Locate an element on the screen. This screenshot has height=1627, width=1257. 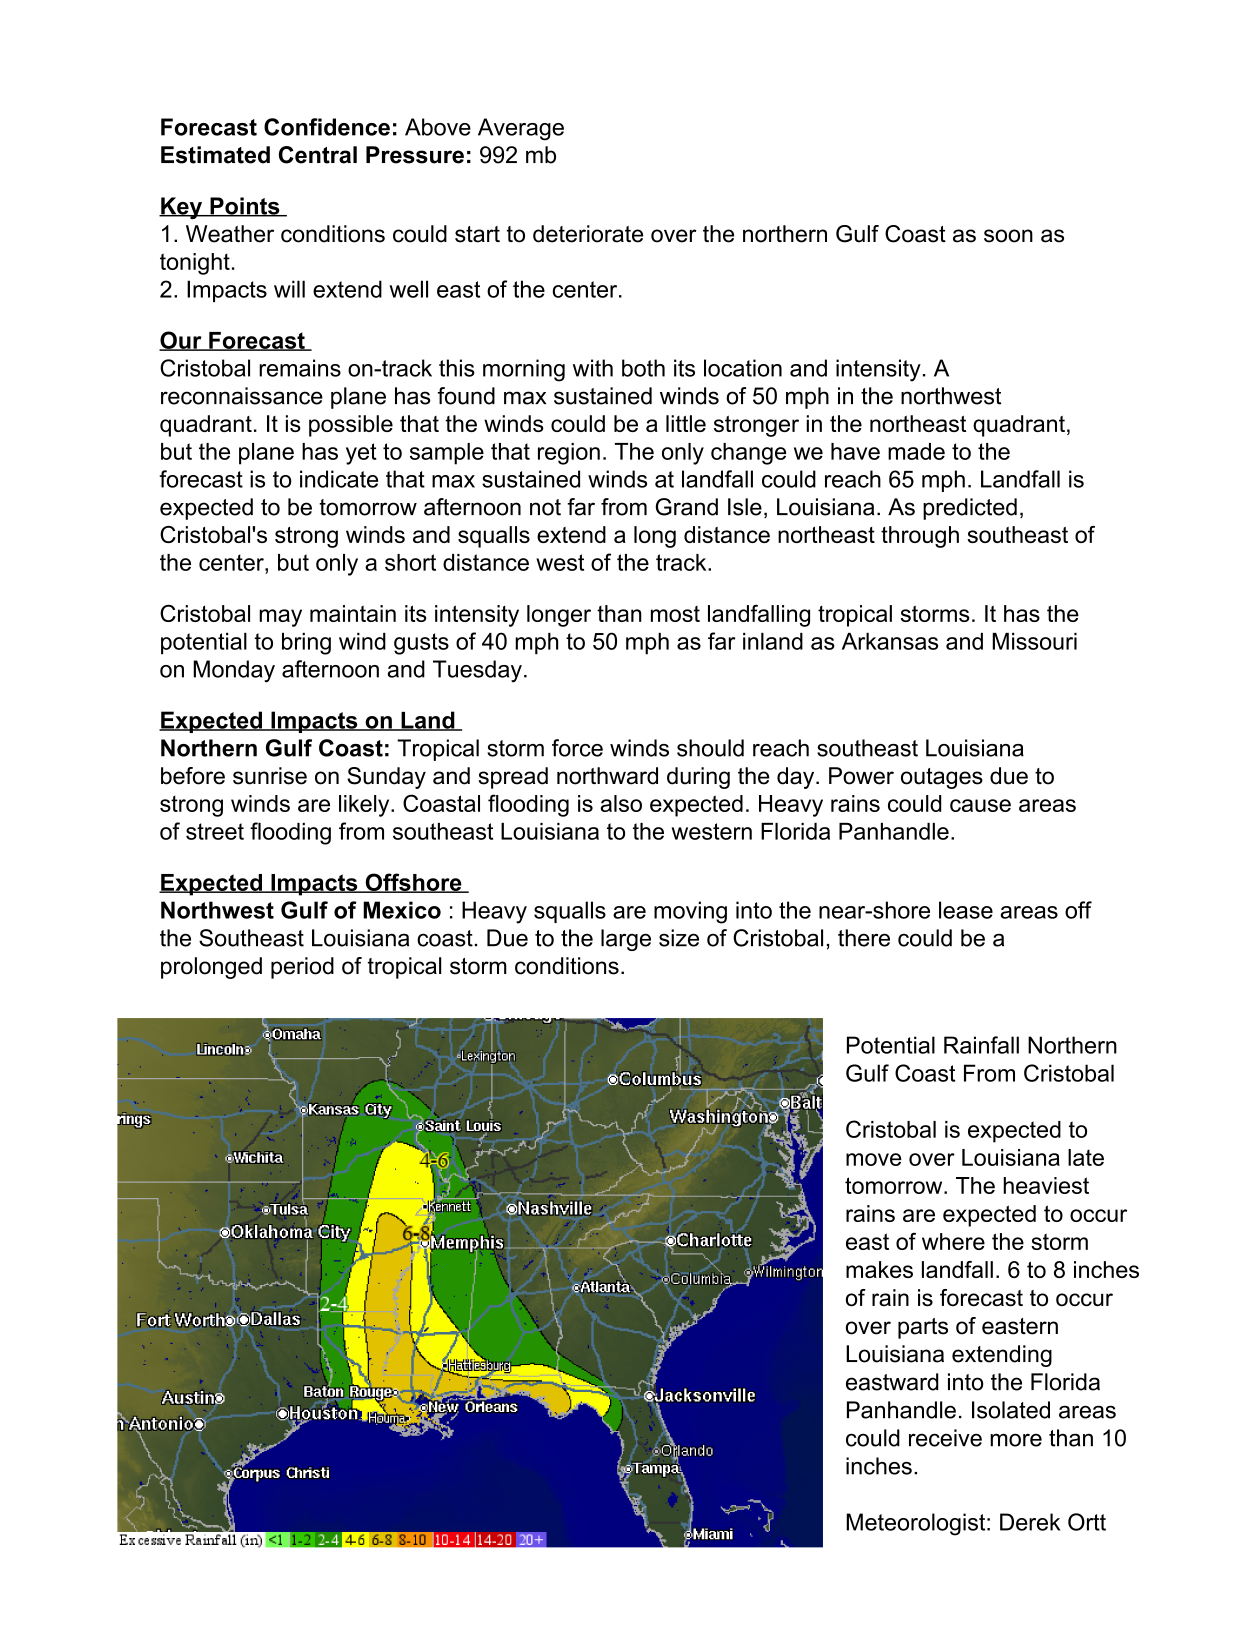
deteriorate is located at coordinates (588, 234).
